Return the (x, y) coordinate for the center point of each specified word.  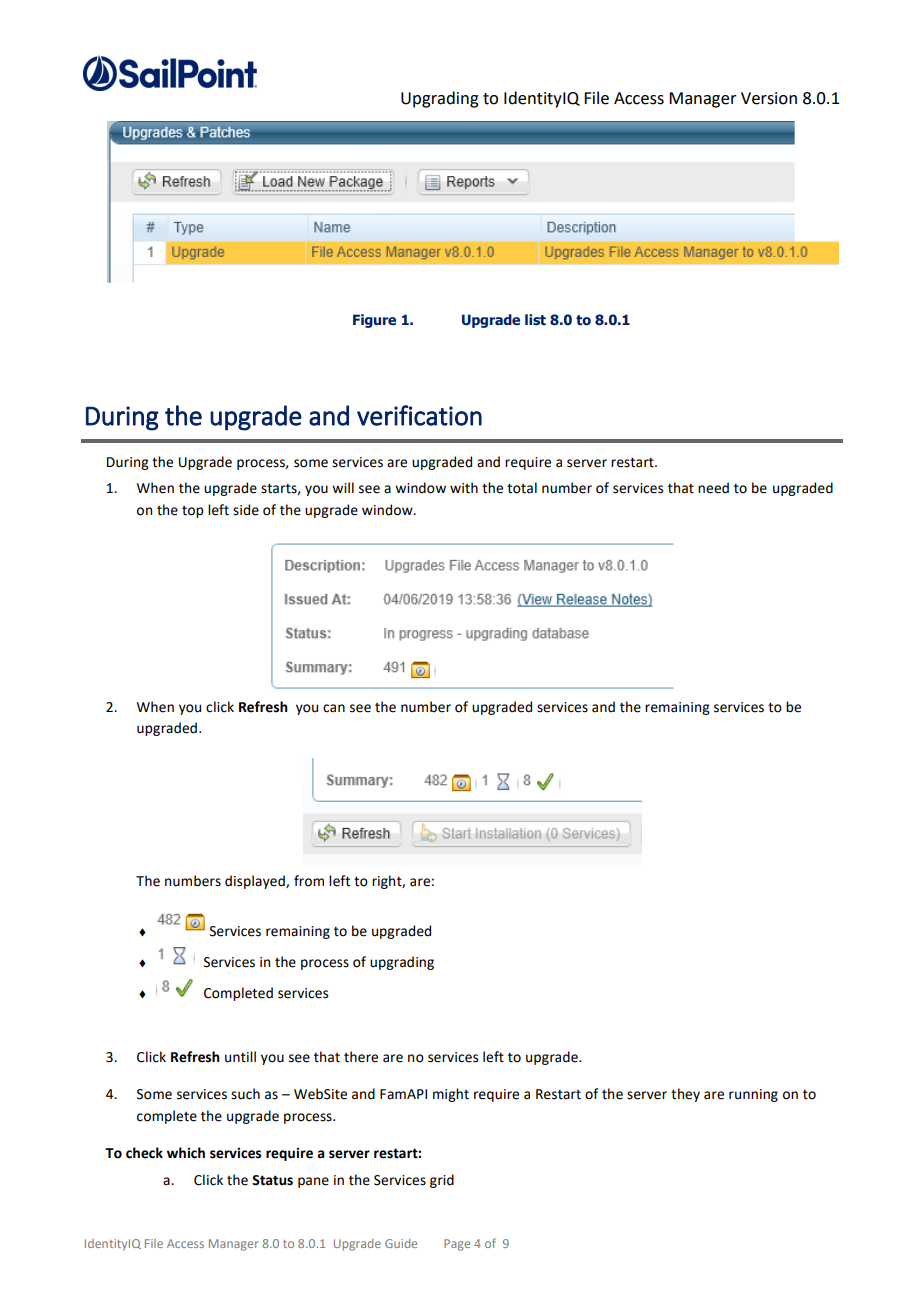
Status (272, 1180)
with (464, 488)
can (334, 708)
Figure (374, 321)
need (713, 488)
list (535, 319)
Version (769, 98)
